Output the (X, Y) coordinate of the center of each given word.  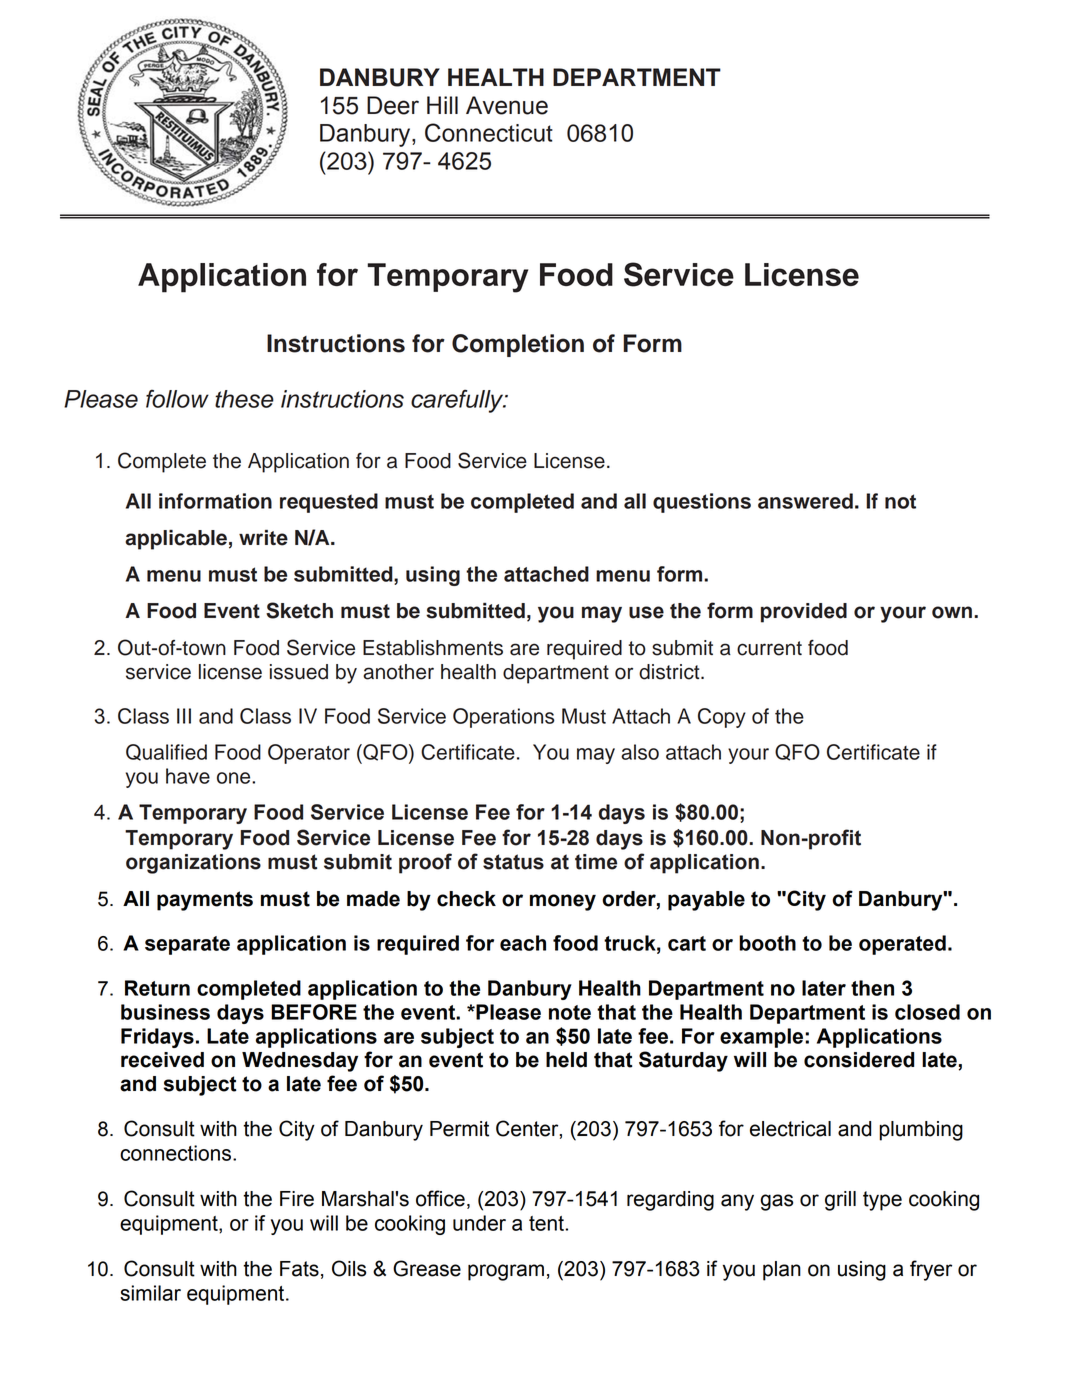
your (748, 756)
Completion (518, 345)
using (862, 1271)
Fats (299, 1269)
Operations (504, 718)
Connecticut (489, 132)
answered (805, 501)
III (184, 716)
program (506, 1272)
